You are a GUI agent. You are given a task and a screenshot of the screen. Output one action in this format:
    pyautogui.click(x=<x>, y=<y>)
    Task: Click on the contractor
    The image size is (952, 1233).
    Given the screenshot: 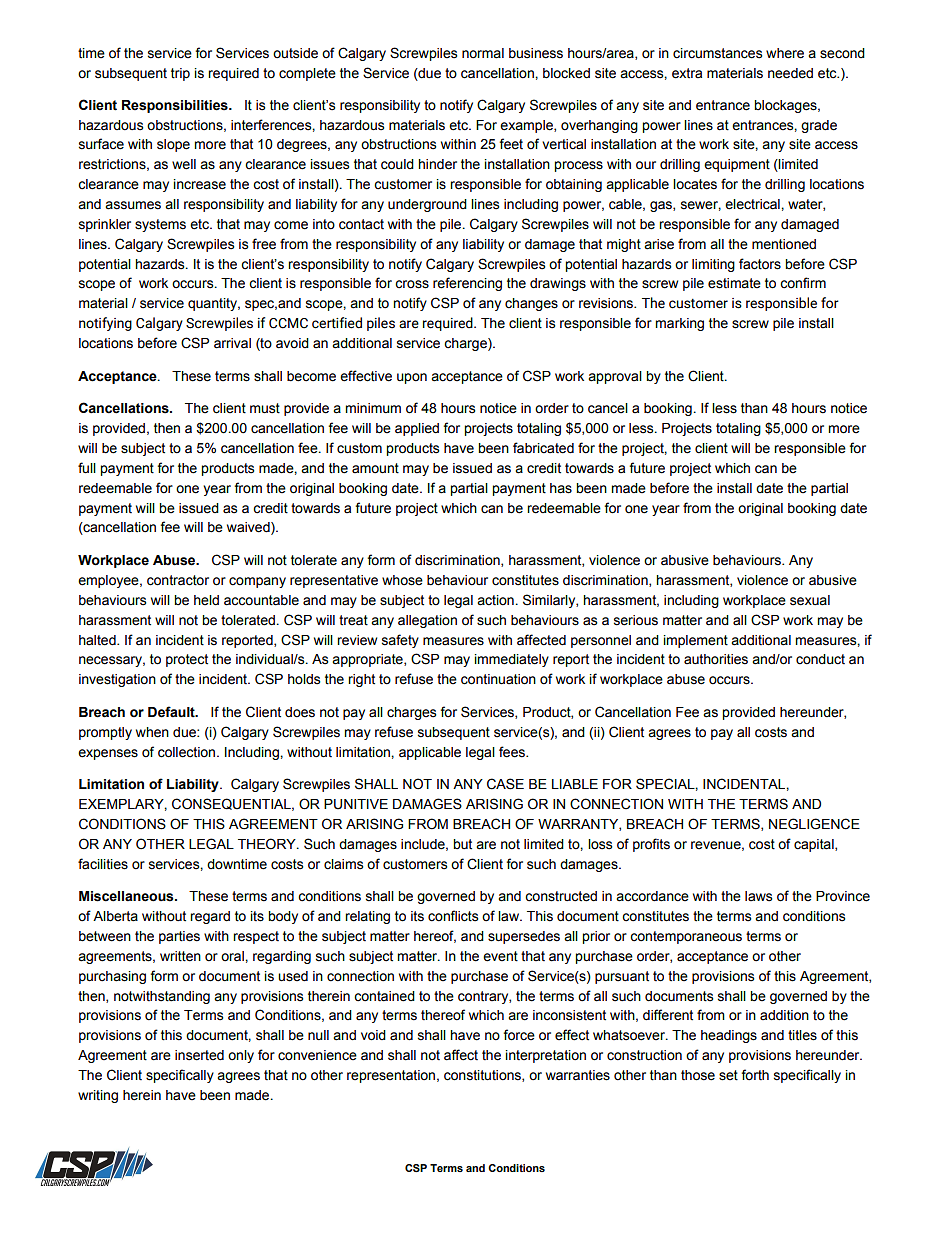 What is the action you would take?
    pyautogui.click(x=178, y=580)
